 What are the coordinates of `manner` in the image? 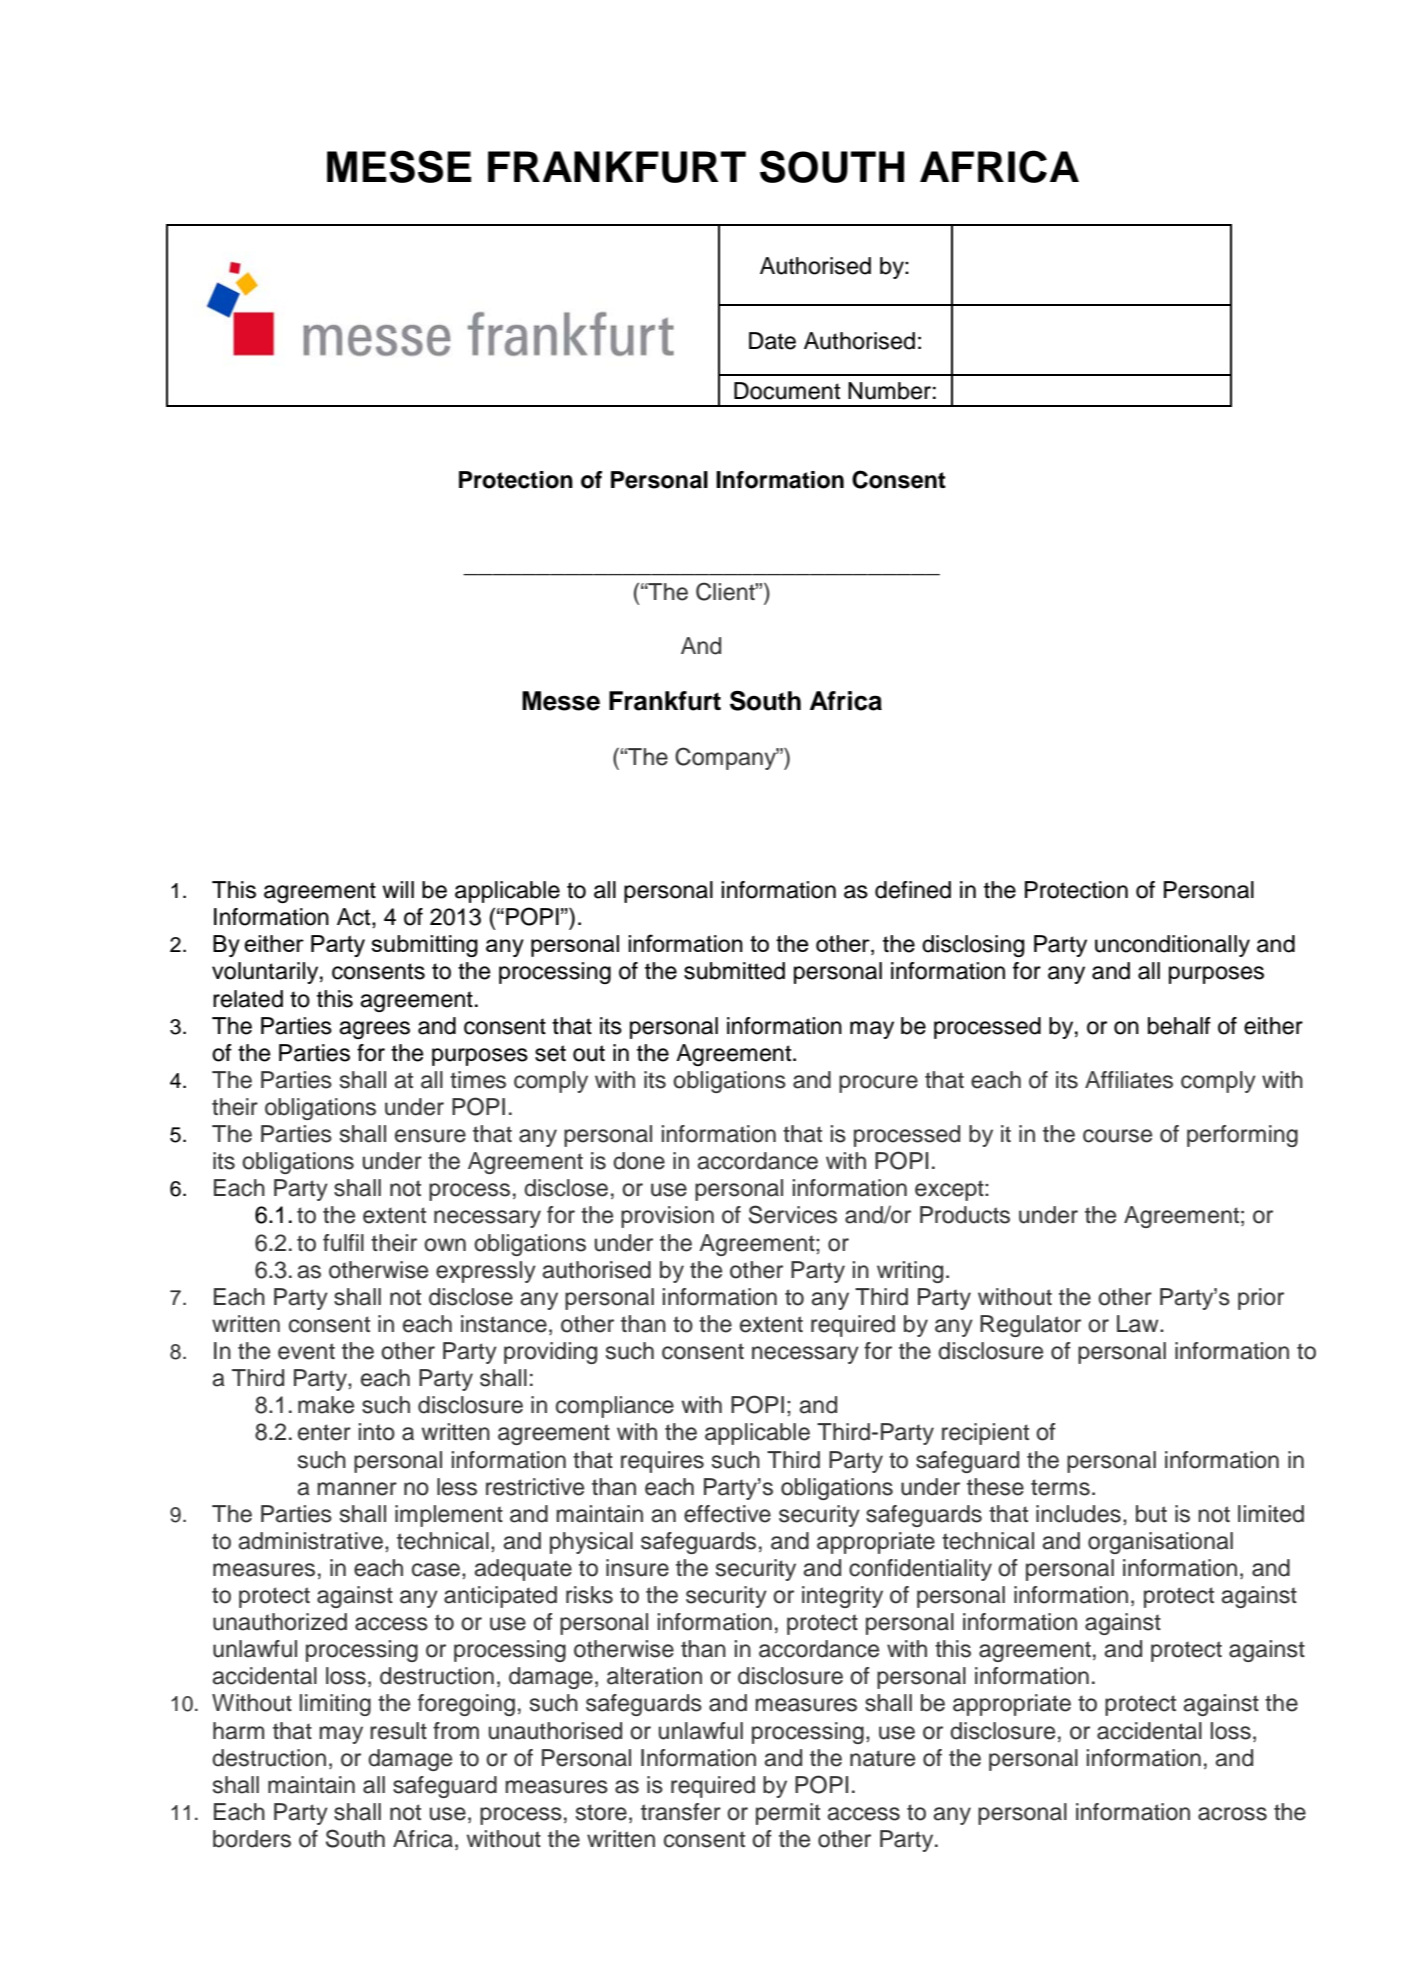 It's located at (357, 1489).
